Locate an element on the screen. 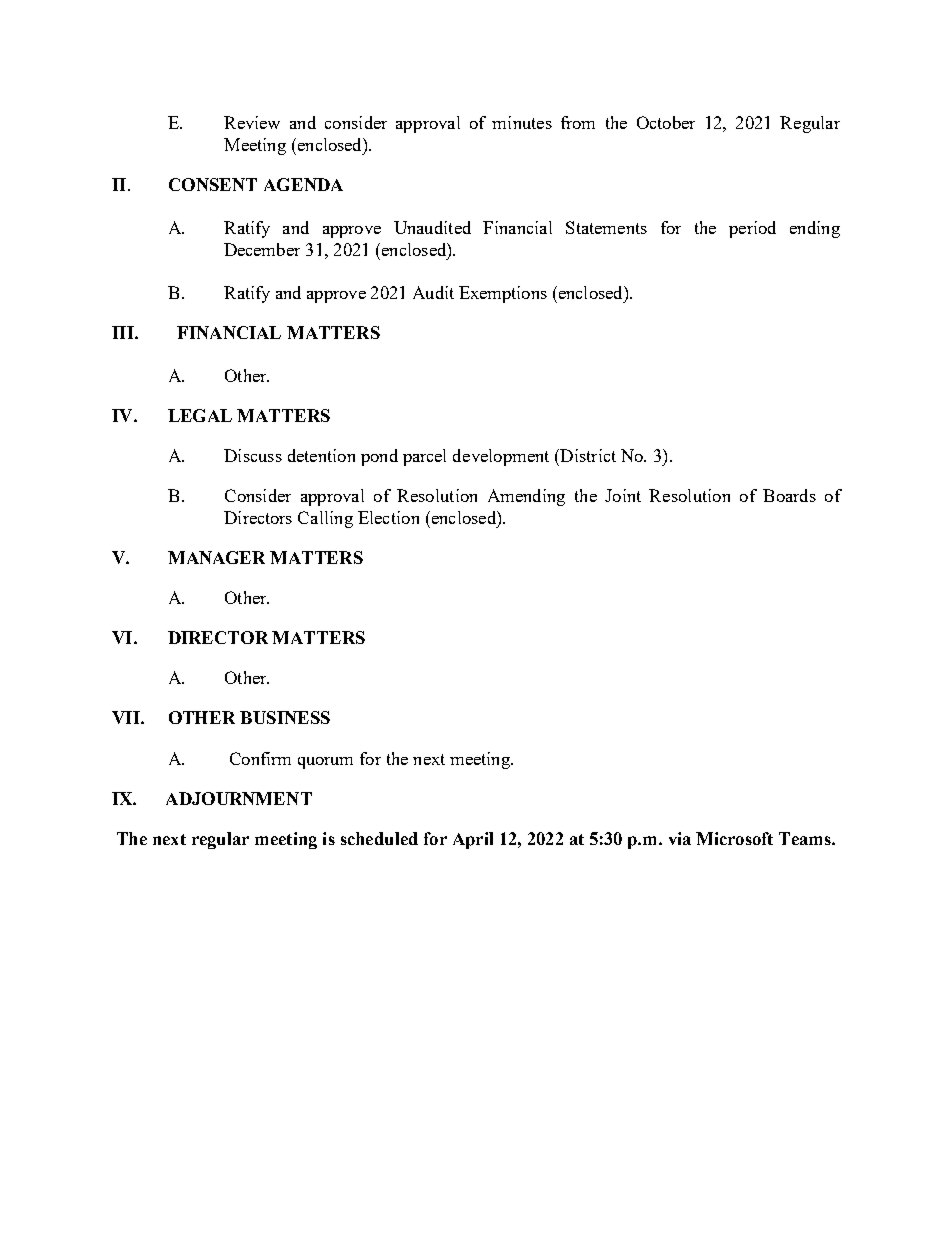  Review is located at coordinates (252, 122).
